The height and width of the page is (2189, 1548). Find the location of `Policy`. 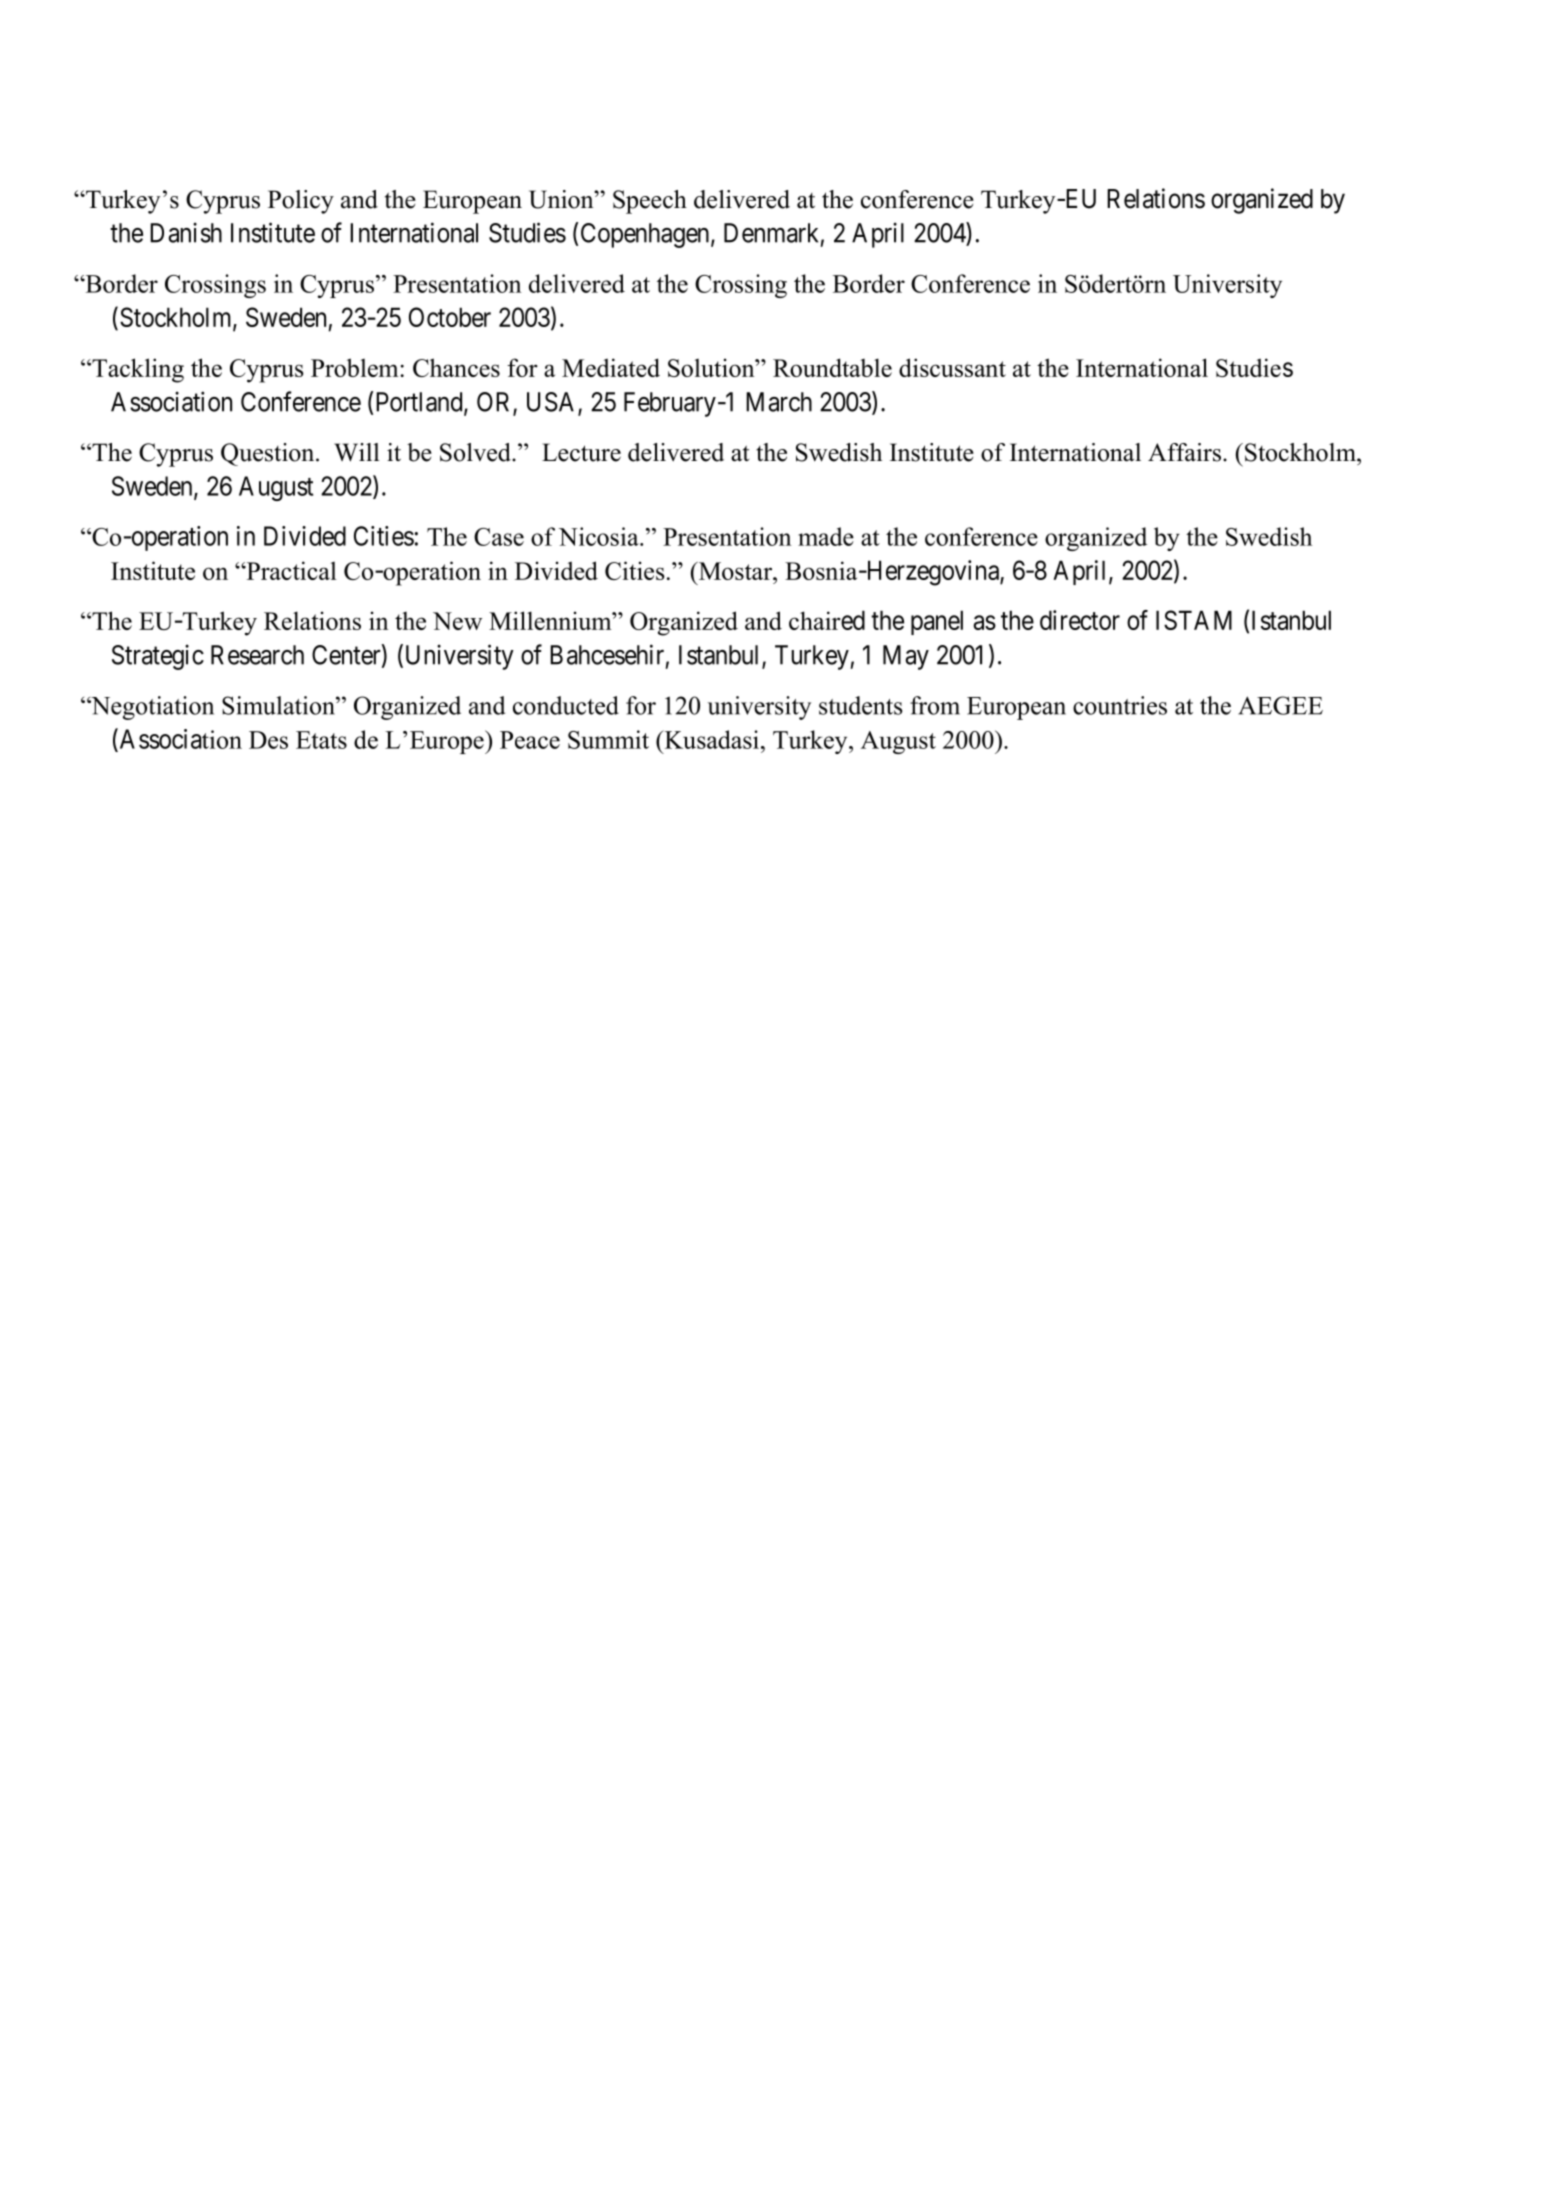

Policy is located at coordinates (301, 202).
